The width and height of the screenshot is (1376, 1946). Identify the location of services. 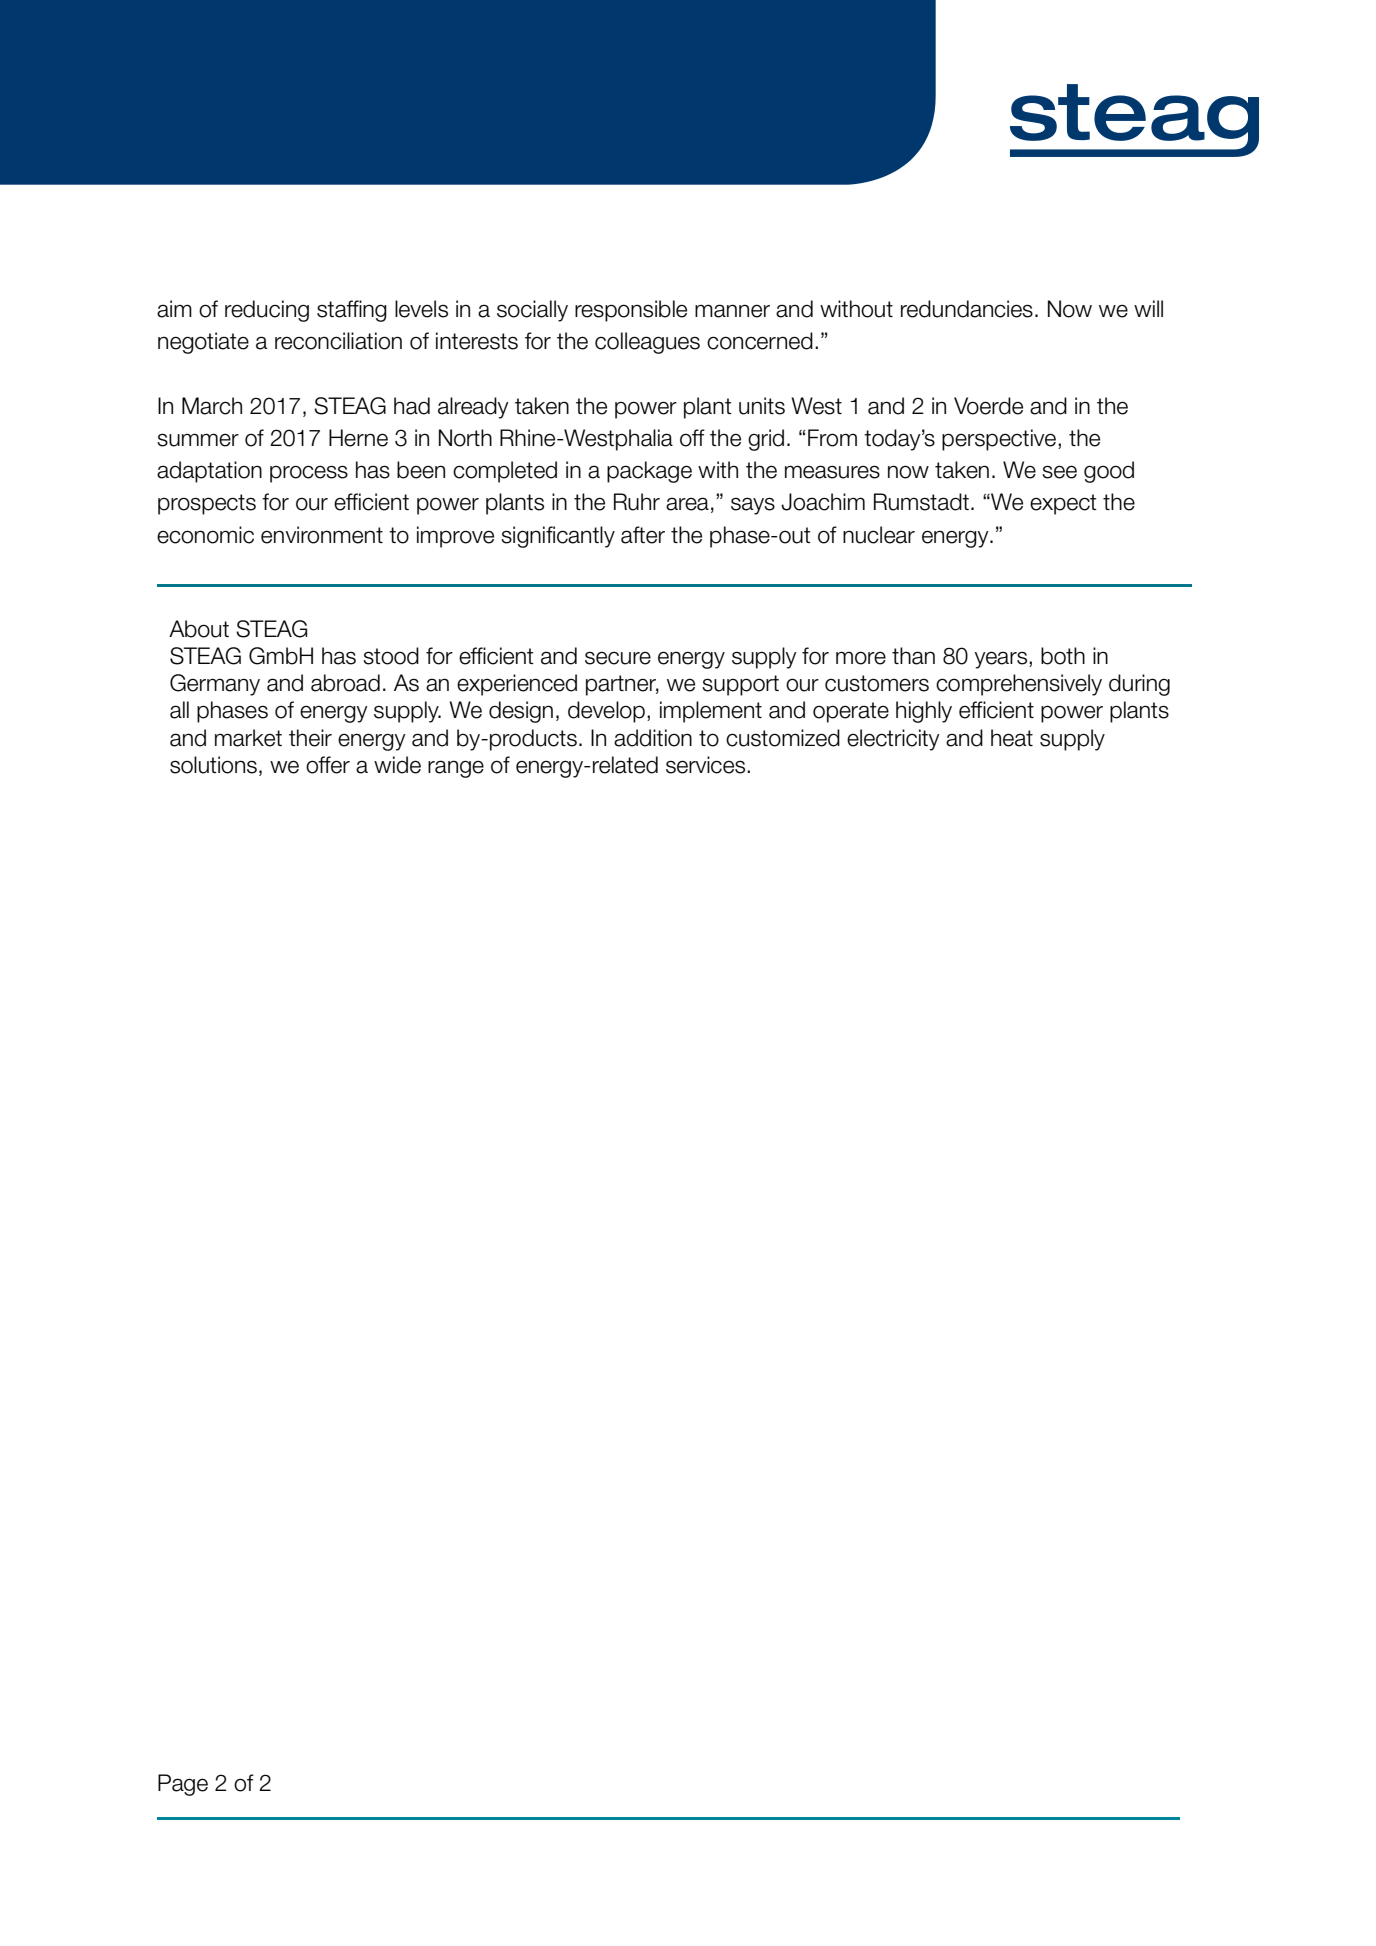
(707, 765).
